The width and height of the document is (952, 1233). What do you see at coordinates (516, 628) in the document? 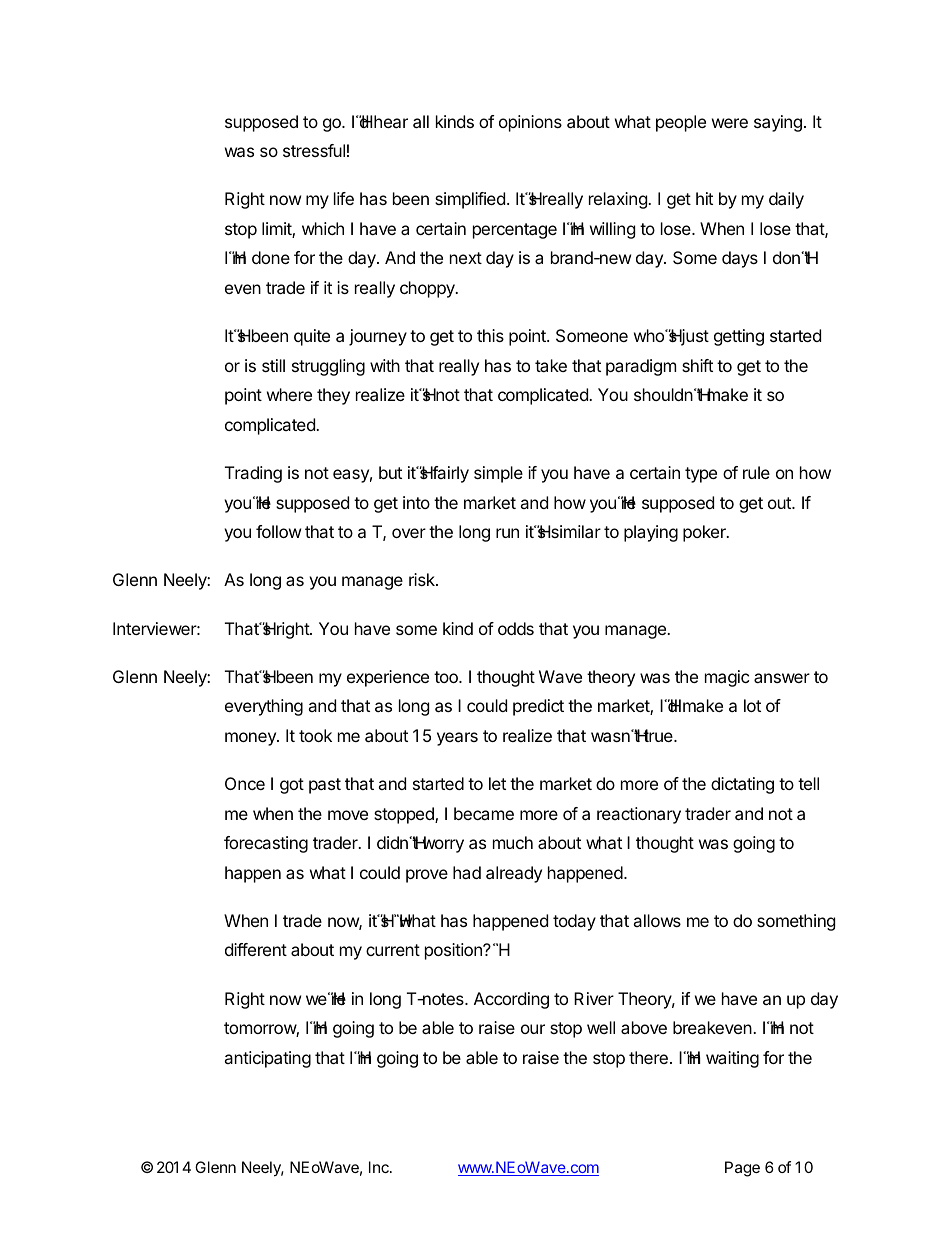
I see `odds` at bounding box center [516, 628].
